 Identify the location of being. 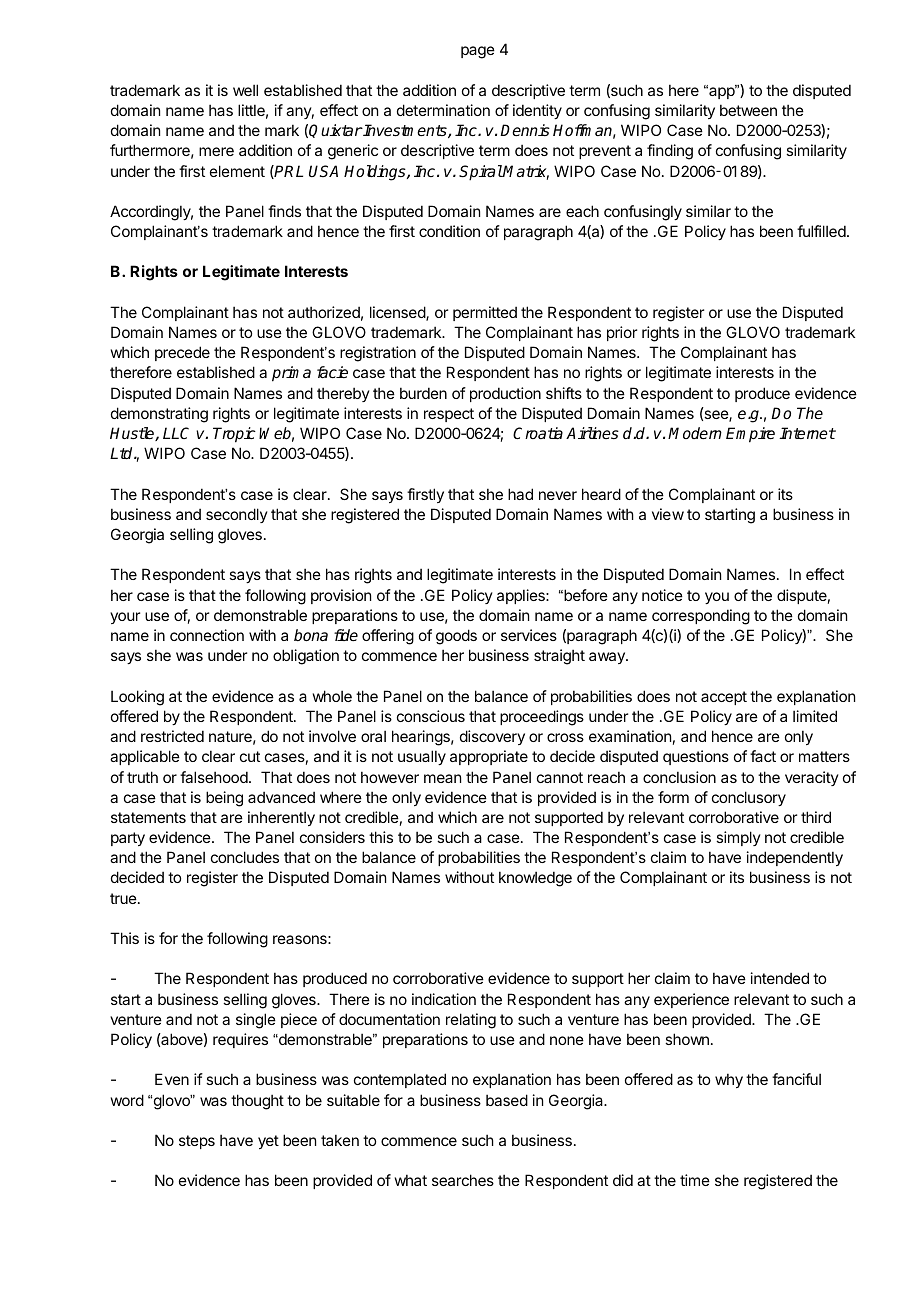
(224, 799).
